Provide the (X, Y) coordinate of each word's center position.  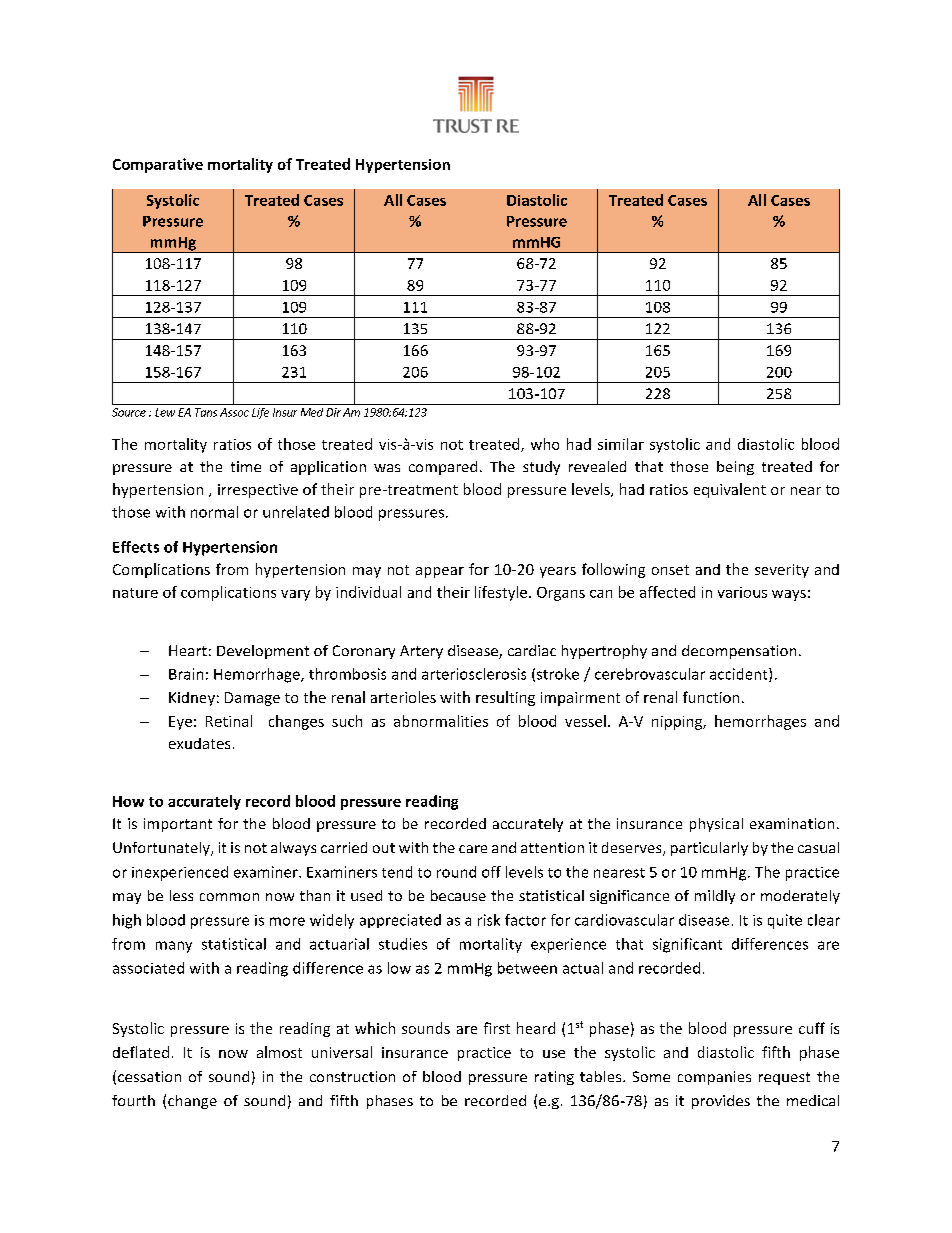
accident (740, 675)
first (497, 1028)
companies (714, 1078)
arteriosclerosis (474, 674)
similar (621, 444)
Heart (188, 650)
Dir (333, 412)
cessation (149, 1076)
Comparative (158, 165)
